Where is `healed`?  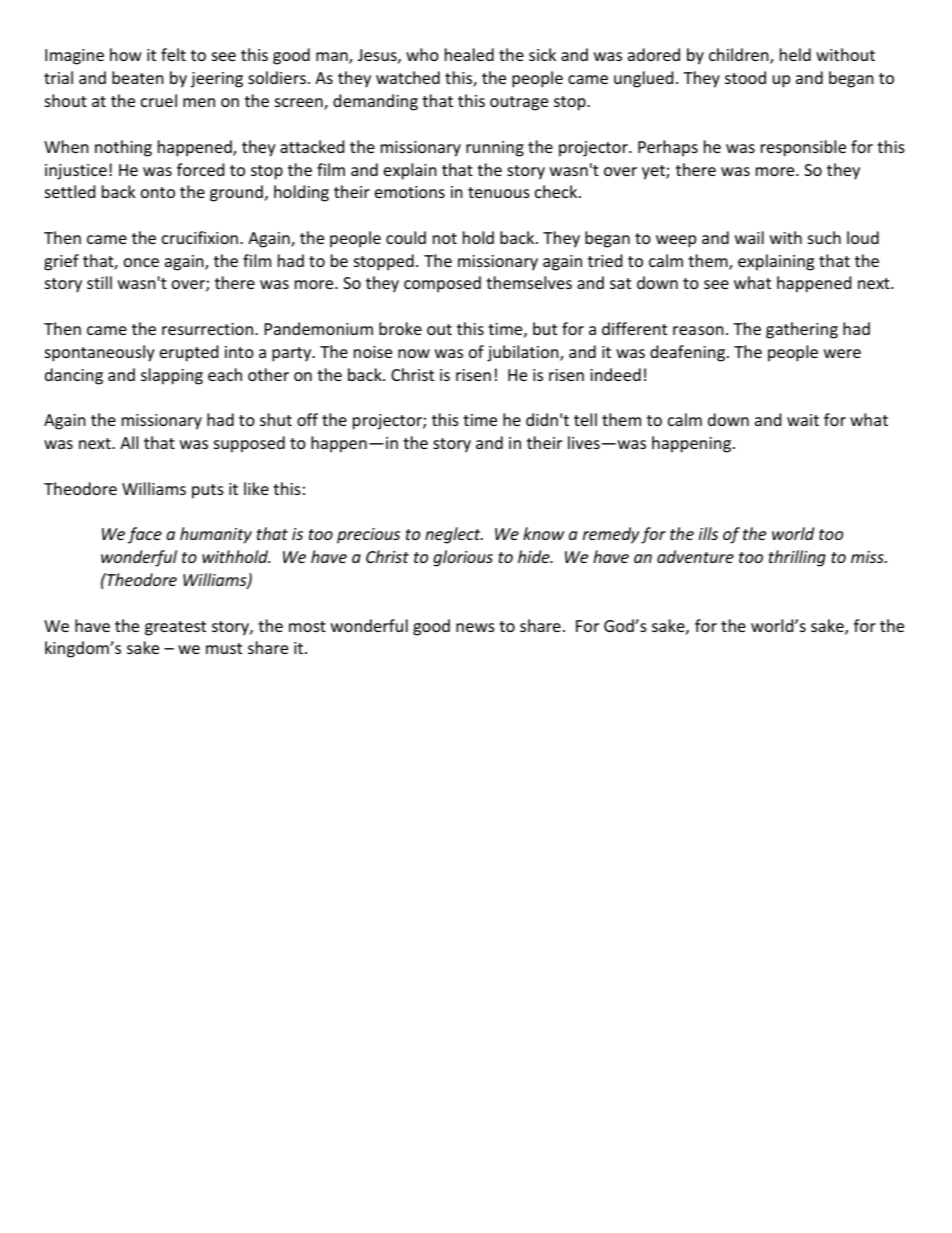 healed is located at coordinates (469, 54).
